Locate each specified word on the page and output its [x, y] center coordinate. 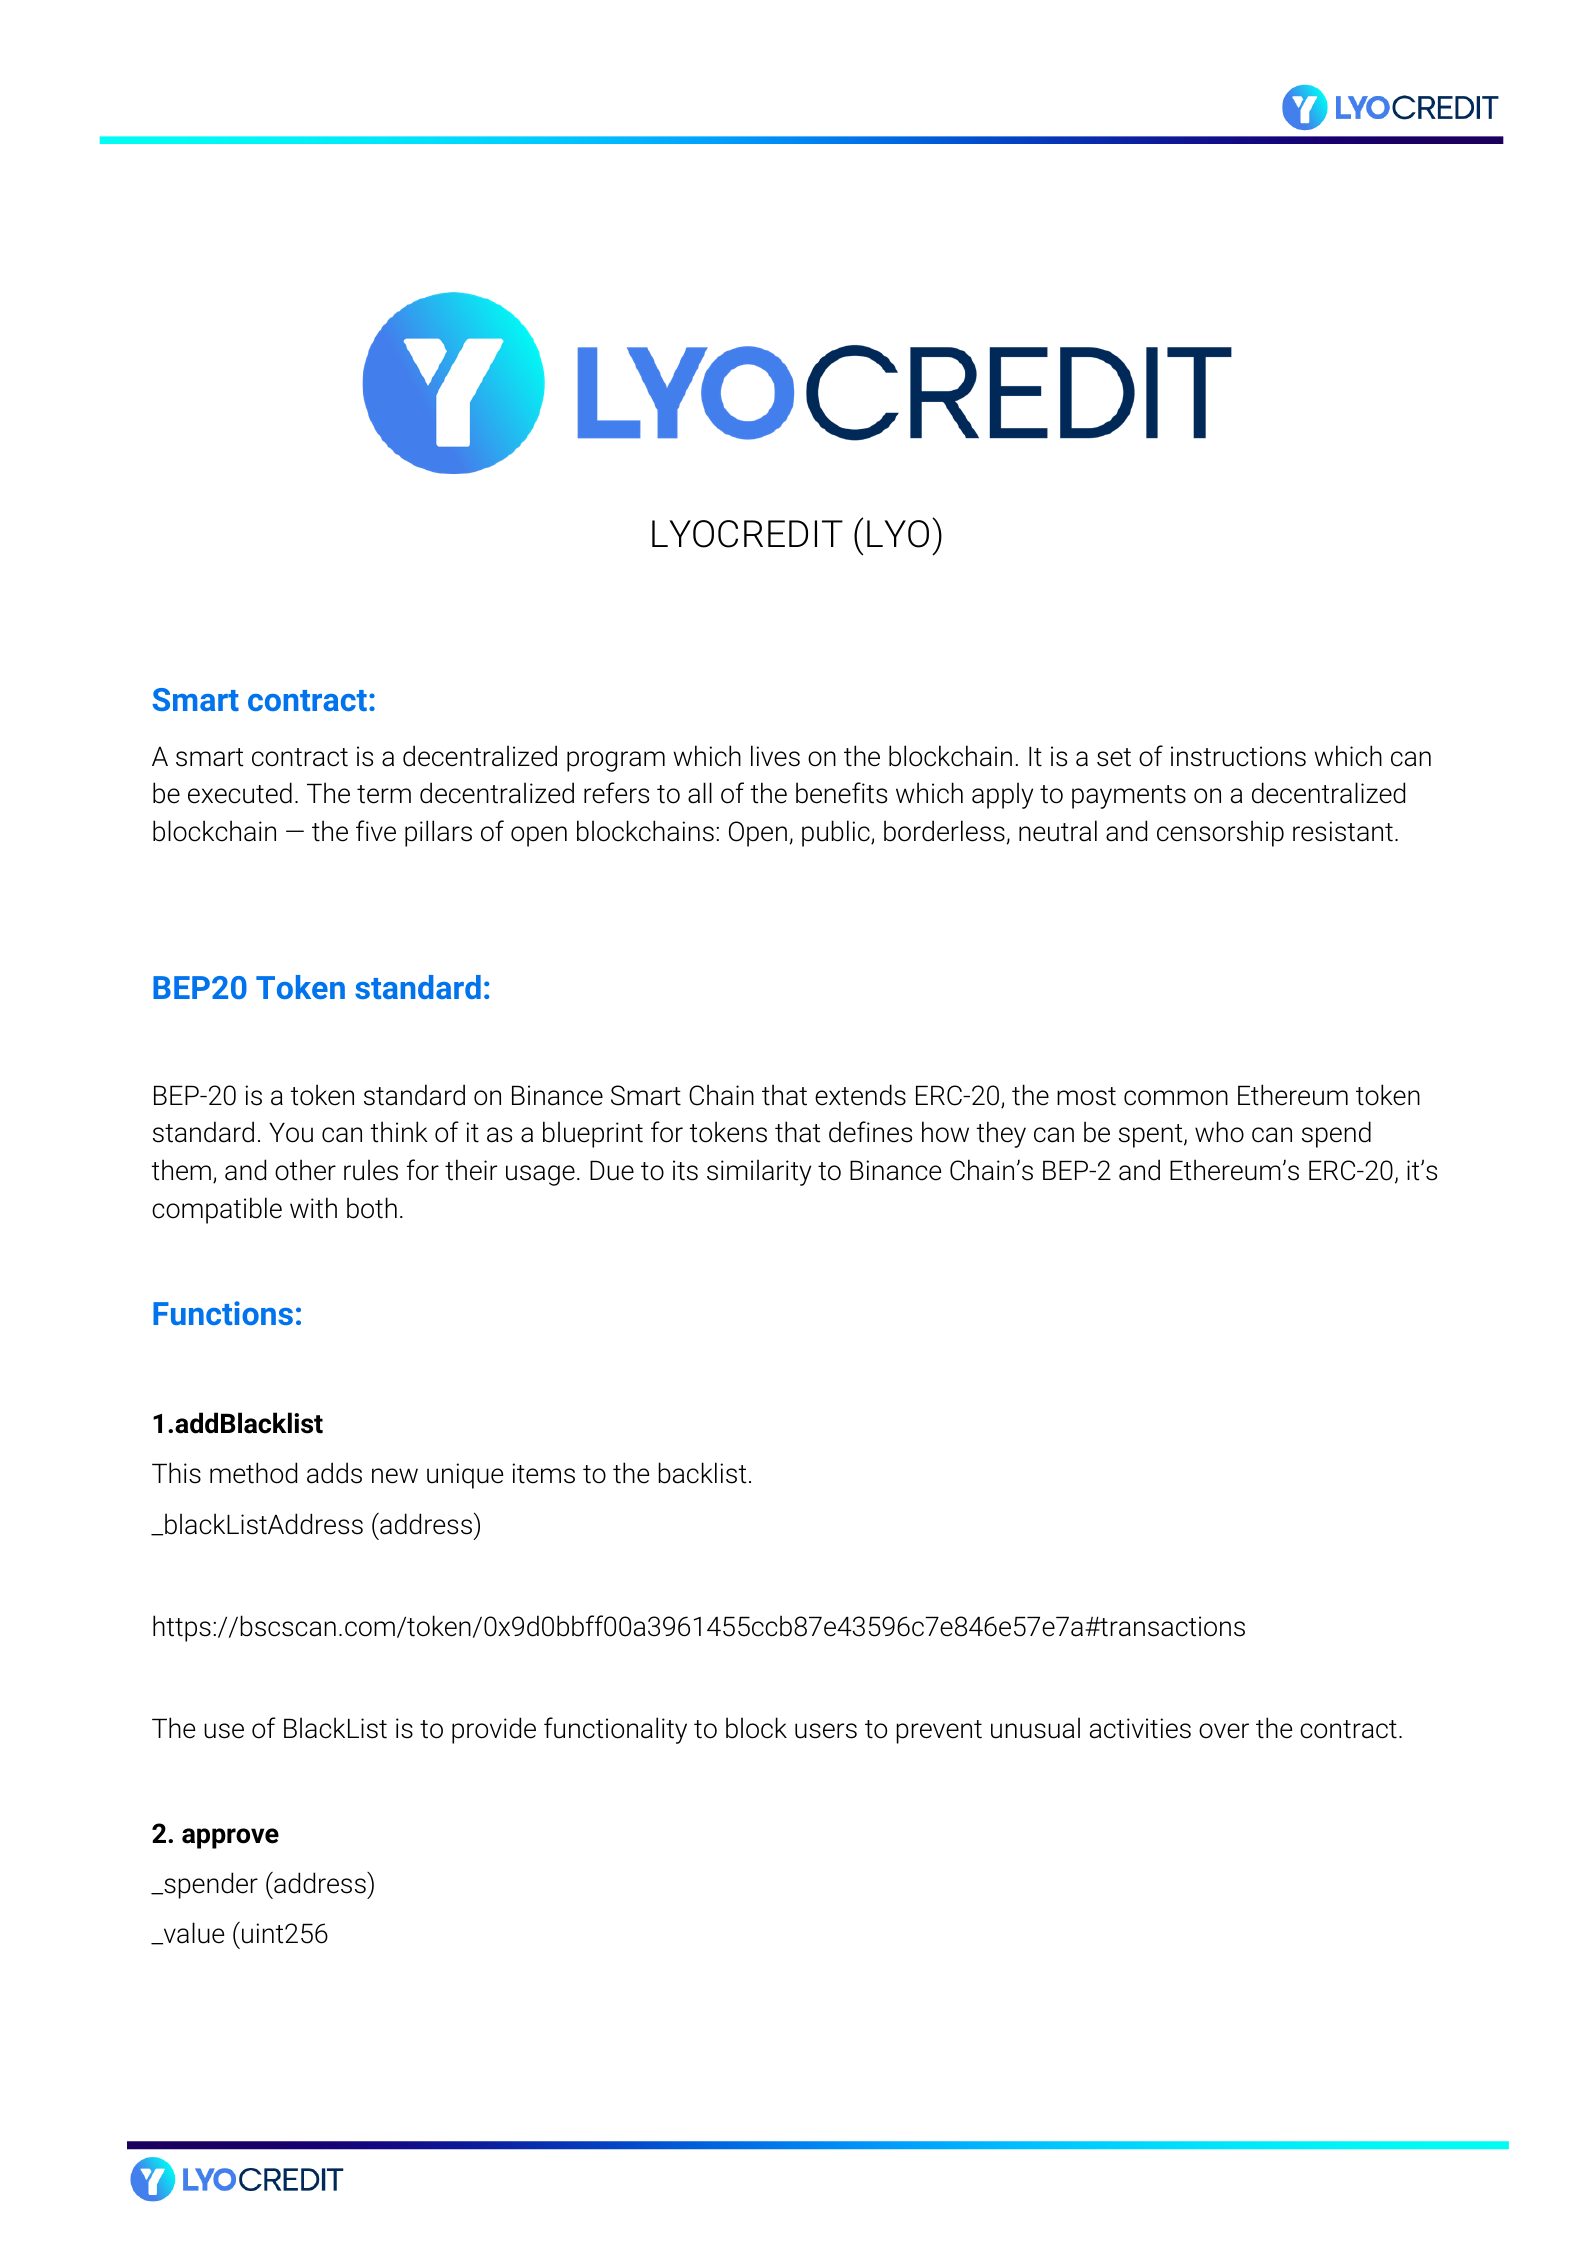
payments [1129, 797]
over [1224, 1731]
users [826, 1731]
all [700, 793]
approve [230, 1838]
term [384, 794]
